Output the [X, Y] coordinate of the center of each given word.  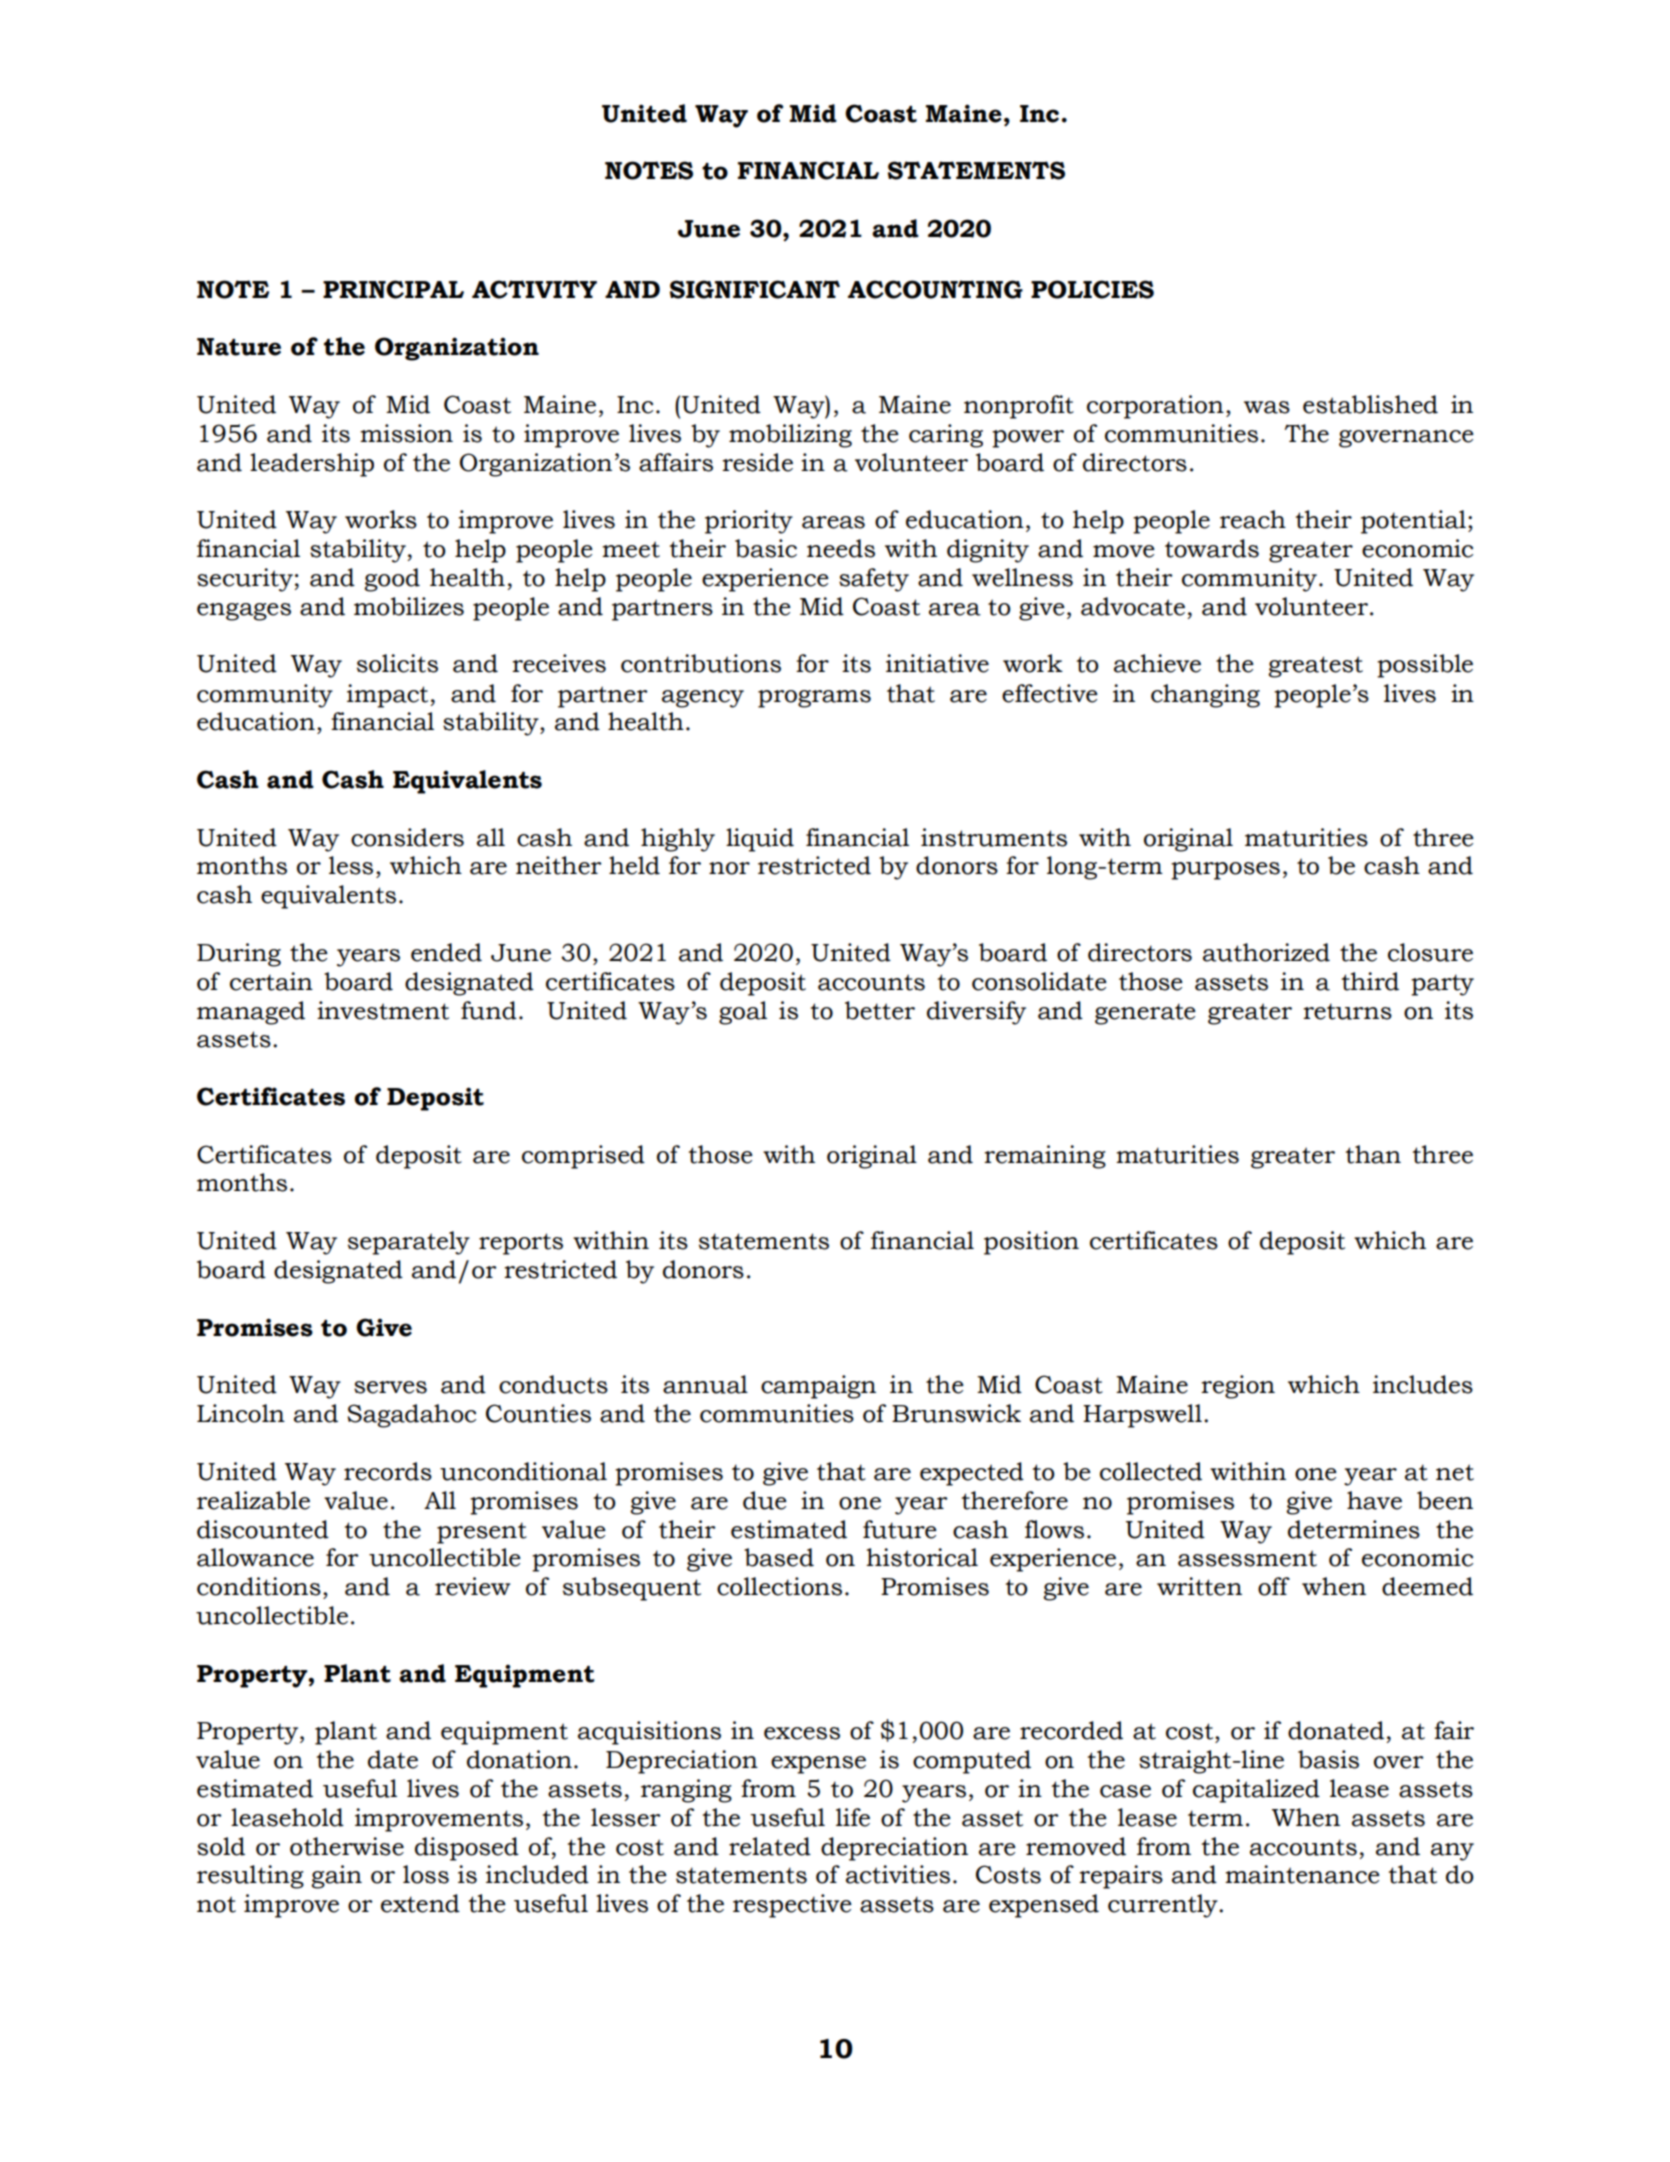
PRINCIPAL [393, 289]
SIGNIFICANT [755, 289]
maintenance [1302, 1874]
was [1267, 407]
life [853, 1817]
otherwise [347, 1846]
